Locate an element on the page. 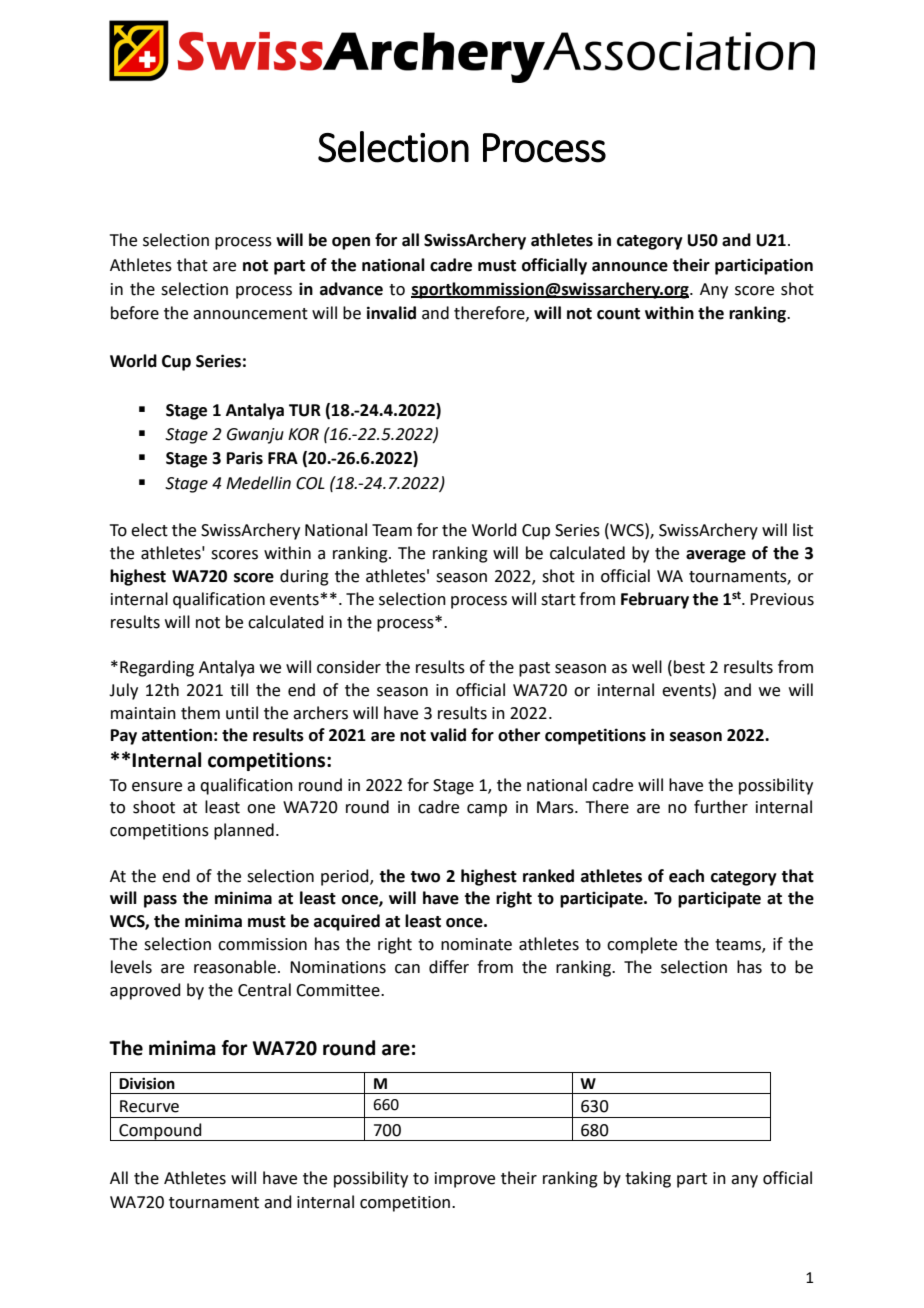 This image has width=924, height=1308. before is located at coordinates (135, 313).
